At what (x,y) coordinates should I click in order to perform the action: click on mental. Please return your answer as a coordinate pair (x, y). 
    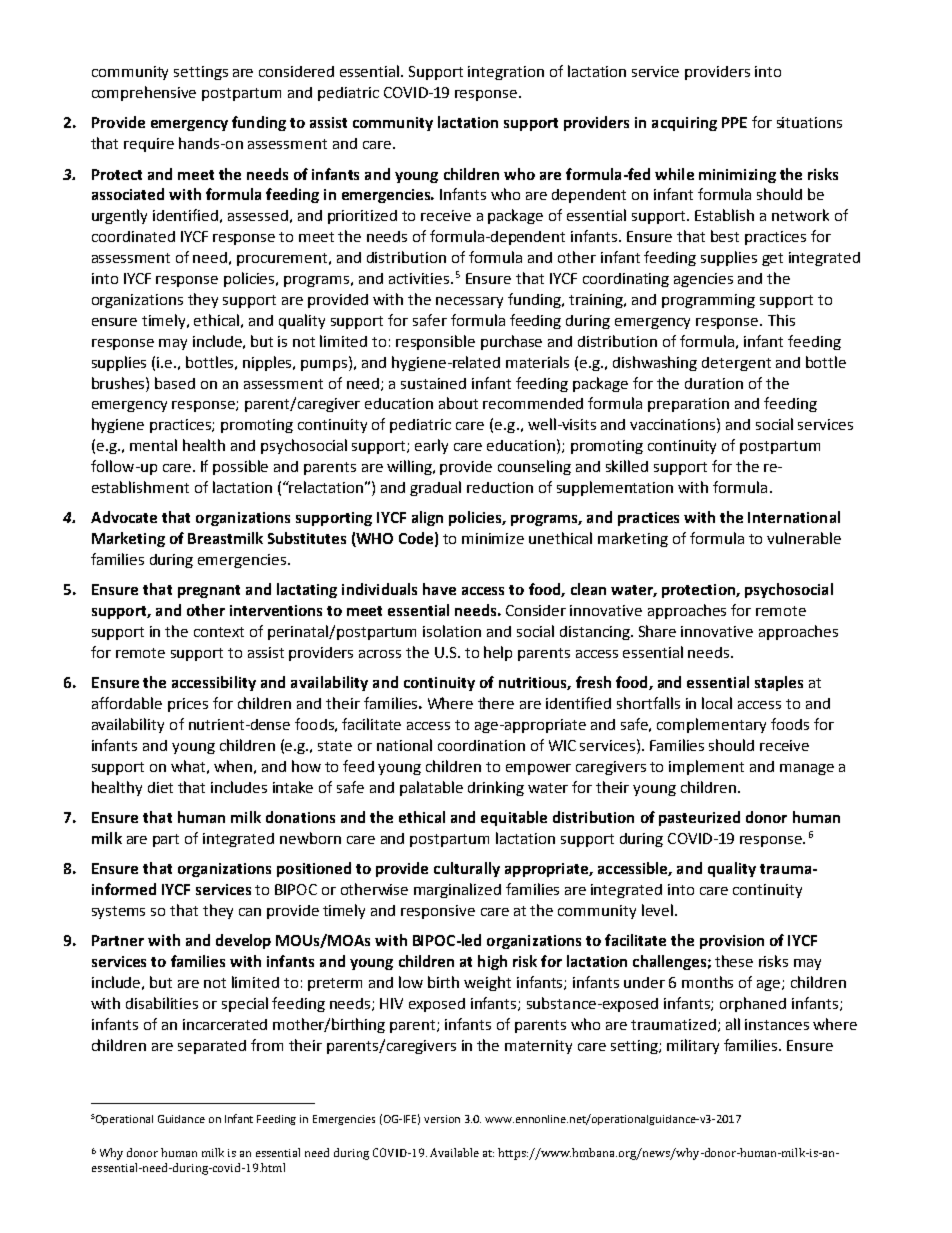
    Looking at the image, I should click on (153, 445).
